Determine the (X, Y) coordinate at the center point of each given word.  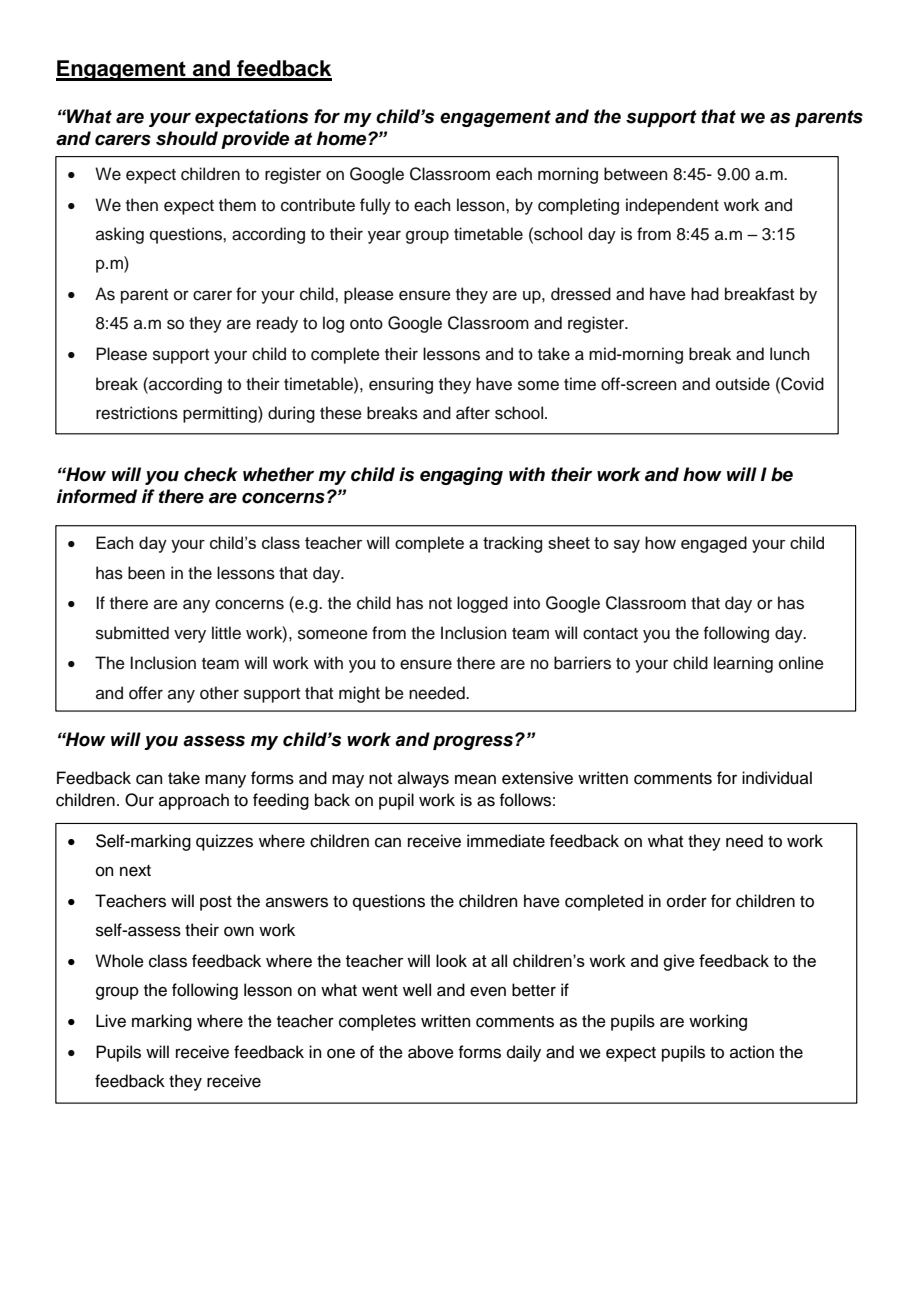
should (187, 138)
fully (375, 206)
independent (672, 206)
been (146, 573)
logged (482, 604)
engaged (714, 544)
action (752, 1052)
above (431, 1052)
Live (111, 1021)
